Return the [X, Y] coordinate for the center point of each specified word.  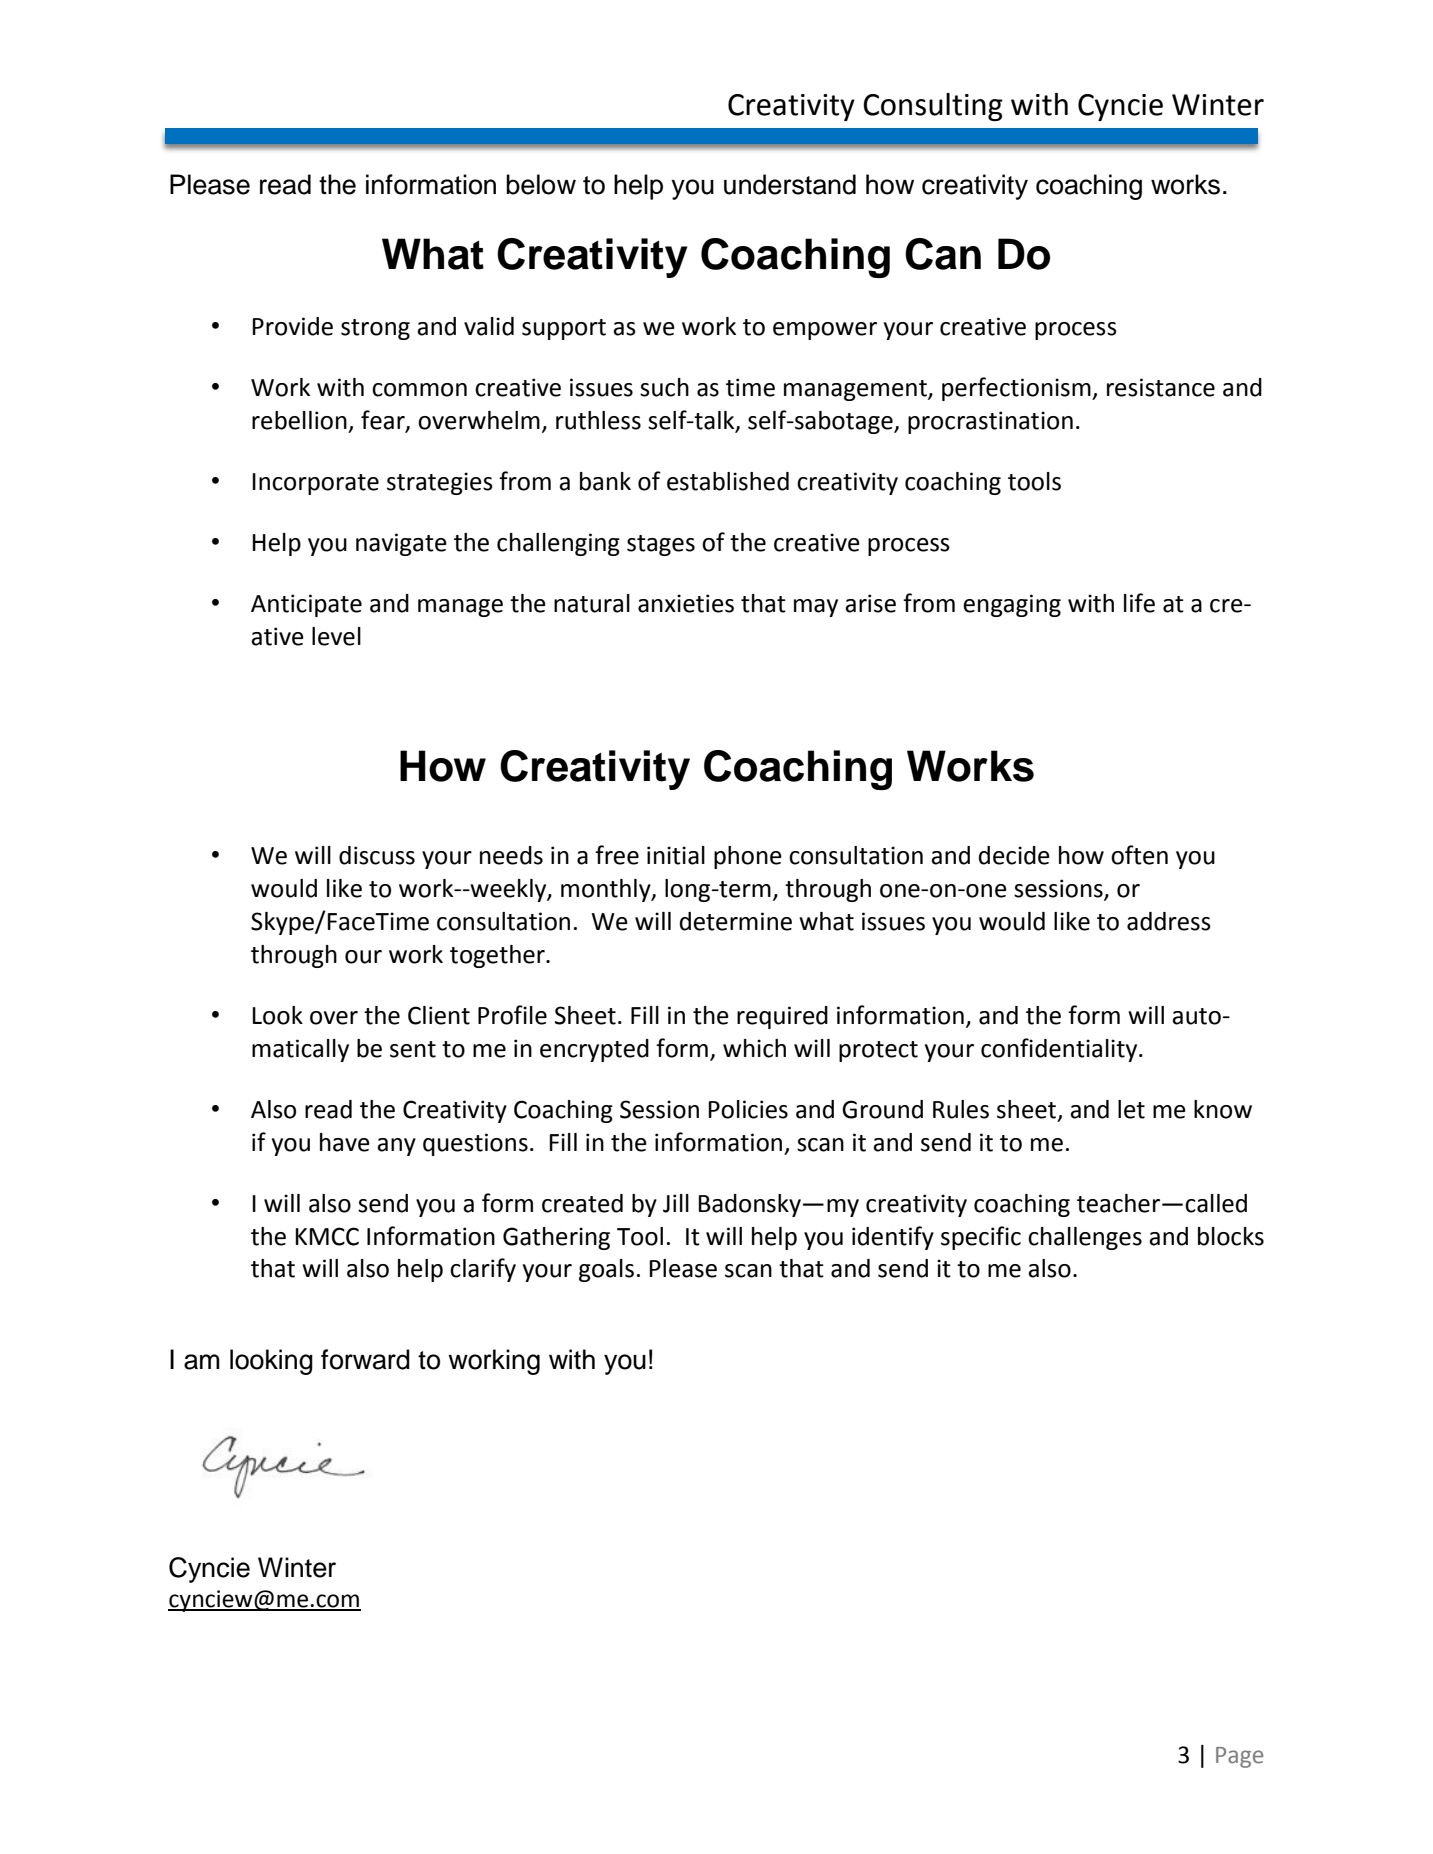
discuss [377, 855]
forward [365, 1359]
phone [748, 857]
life [1139, 603]
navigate [401, 544]
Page [1239, 1757]
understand [790, 184]
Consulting [933, 107]
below [541, 184]
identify [893, 1238]
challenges [1085, 1238]
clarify [483, 1270]
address [1169, 921]
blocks [1231, 1236]
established [728, 481]
